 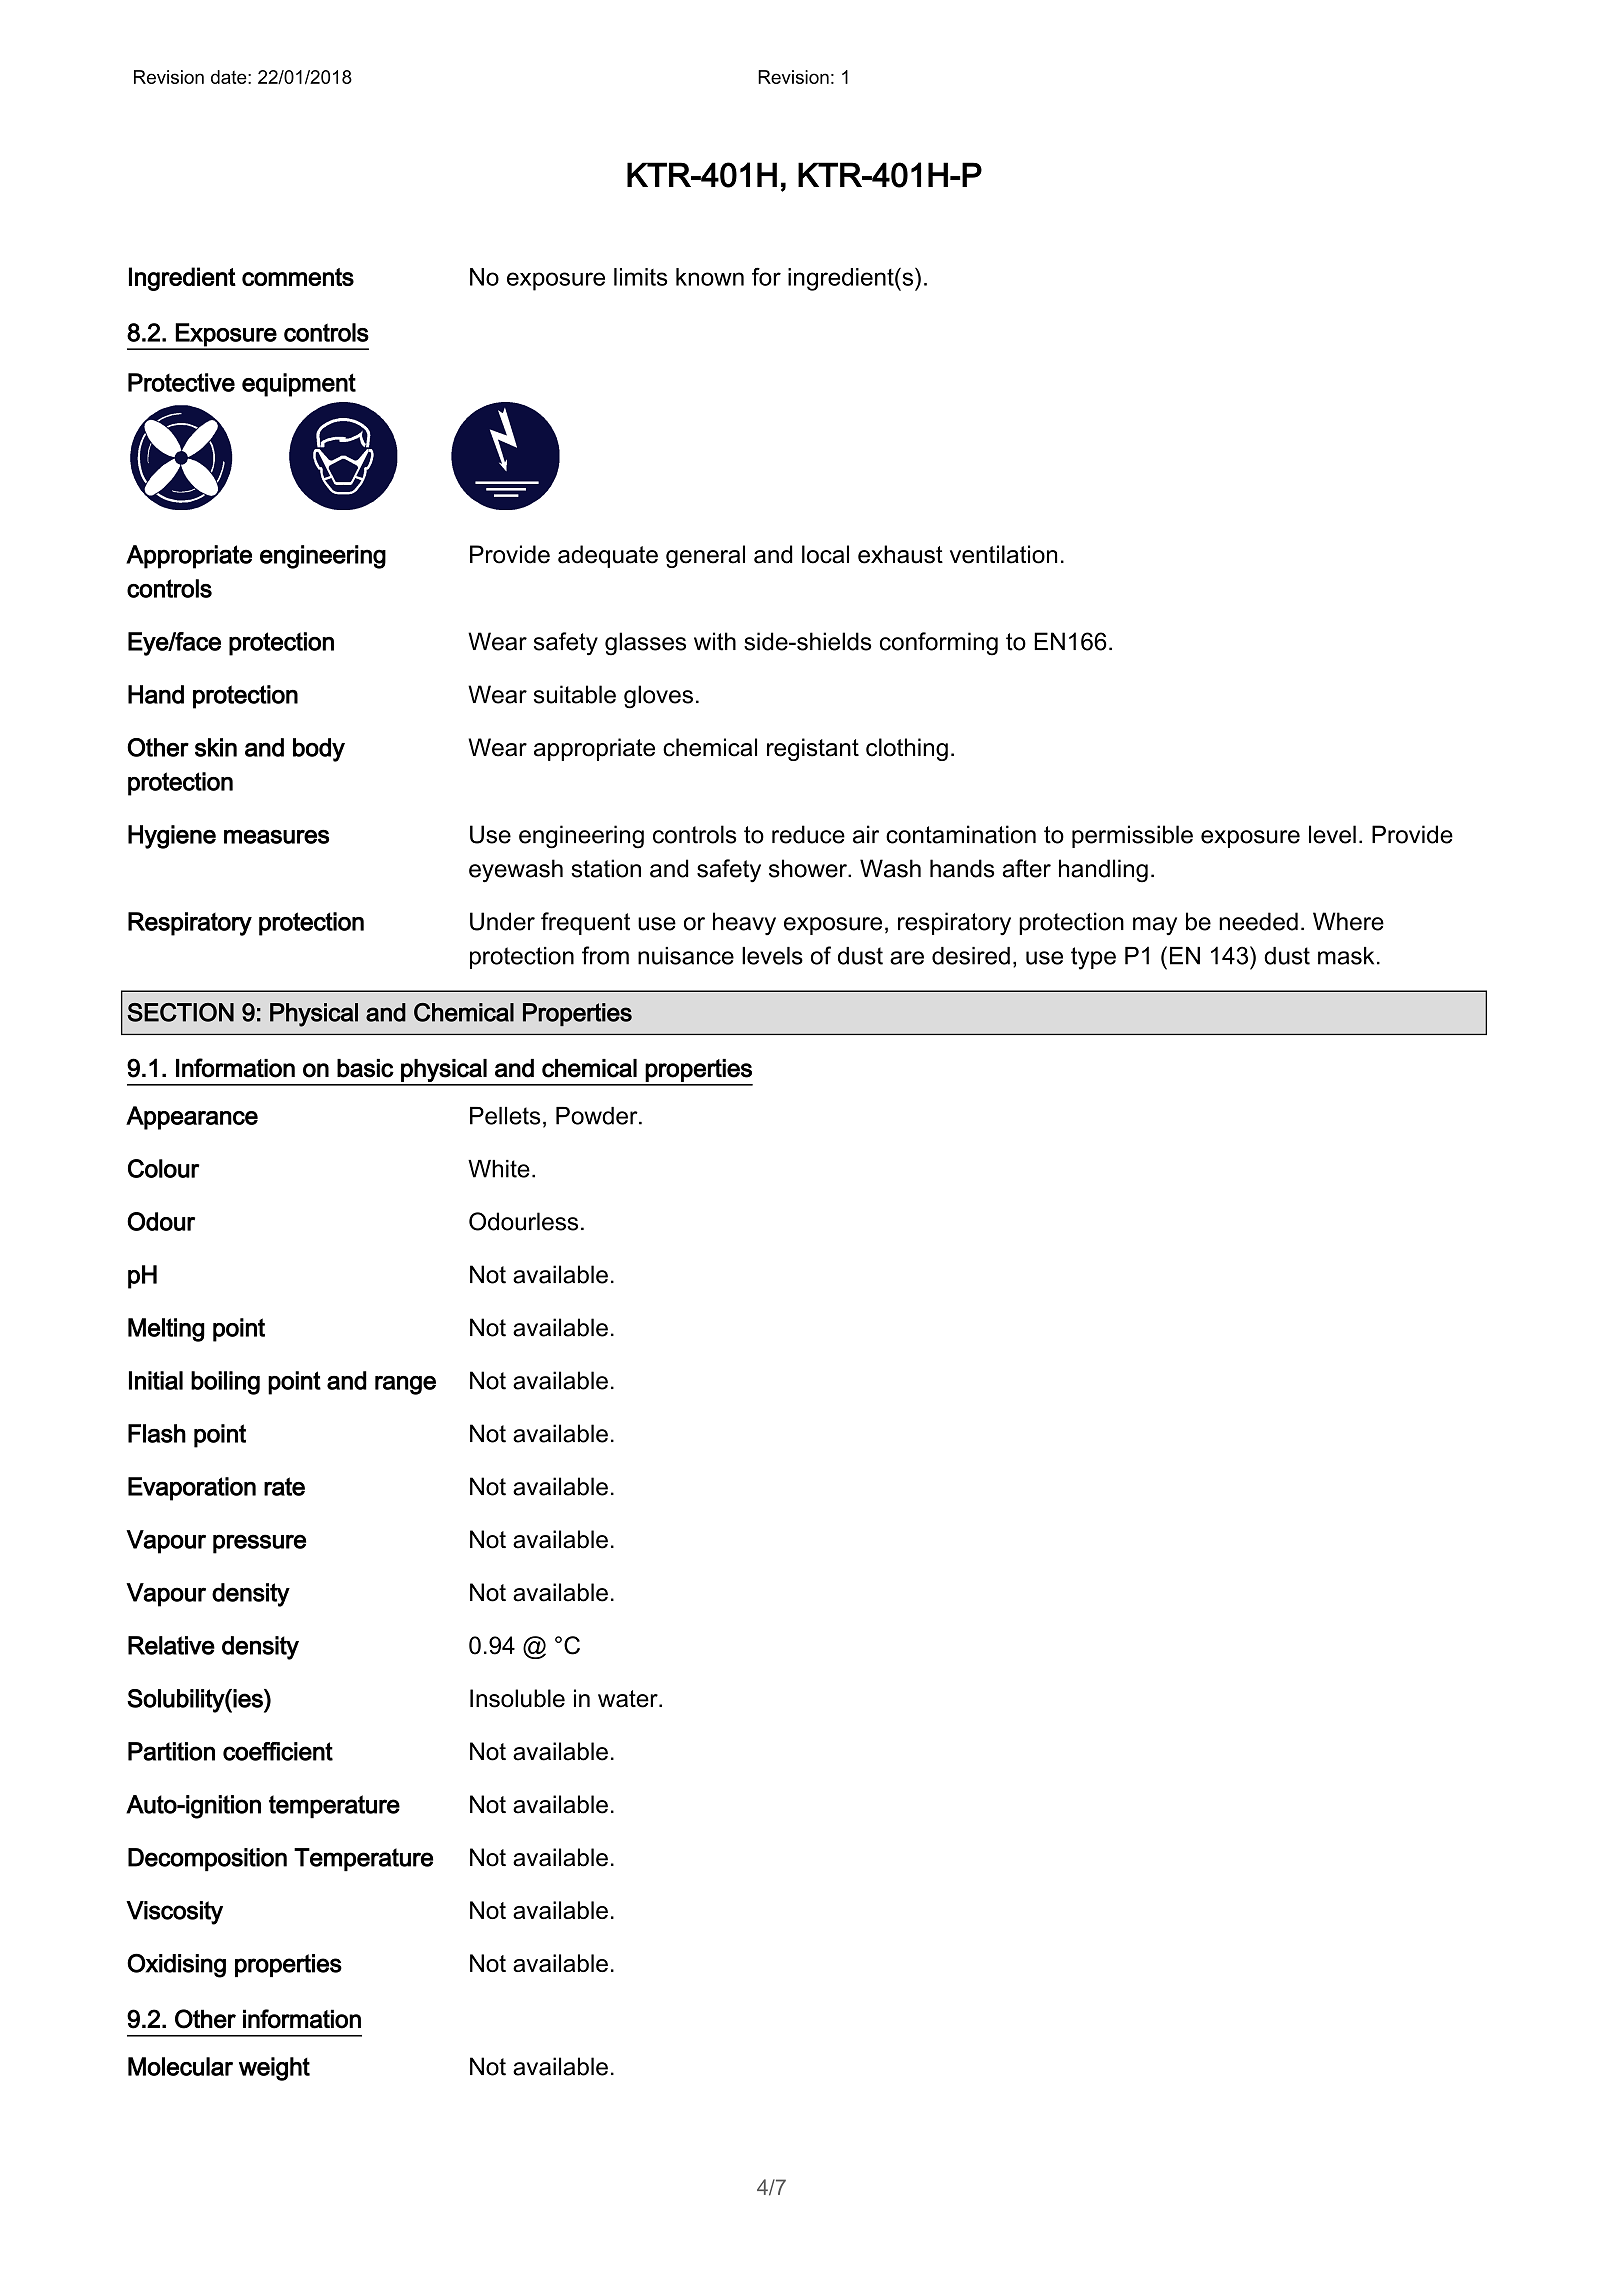 What do you see at coordinates (710, 277) in the document?
I see `known` at bounding box center [710, 277].
